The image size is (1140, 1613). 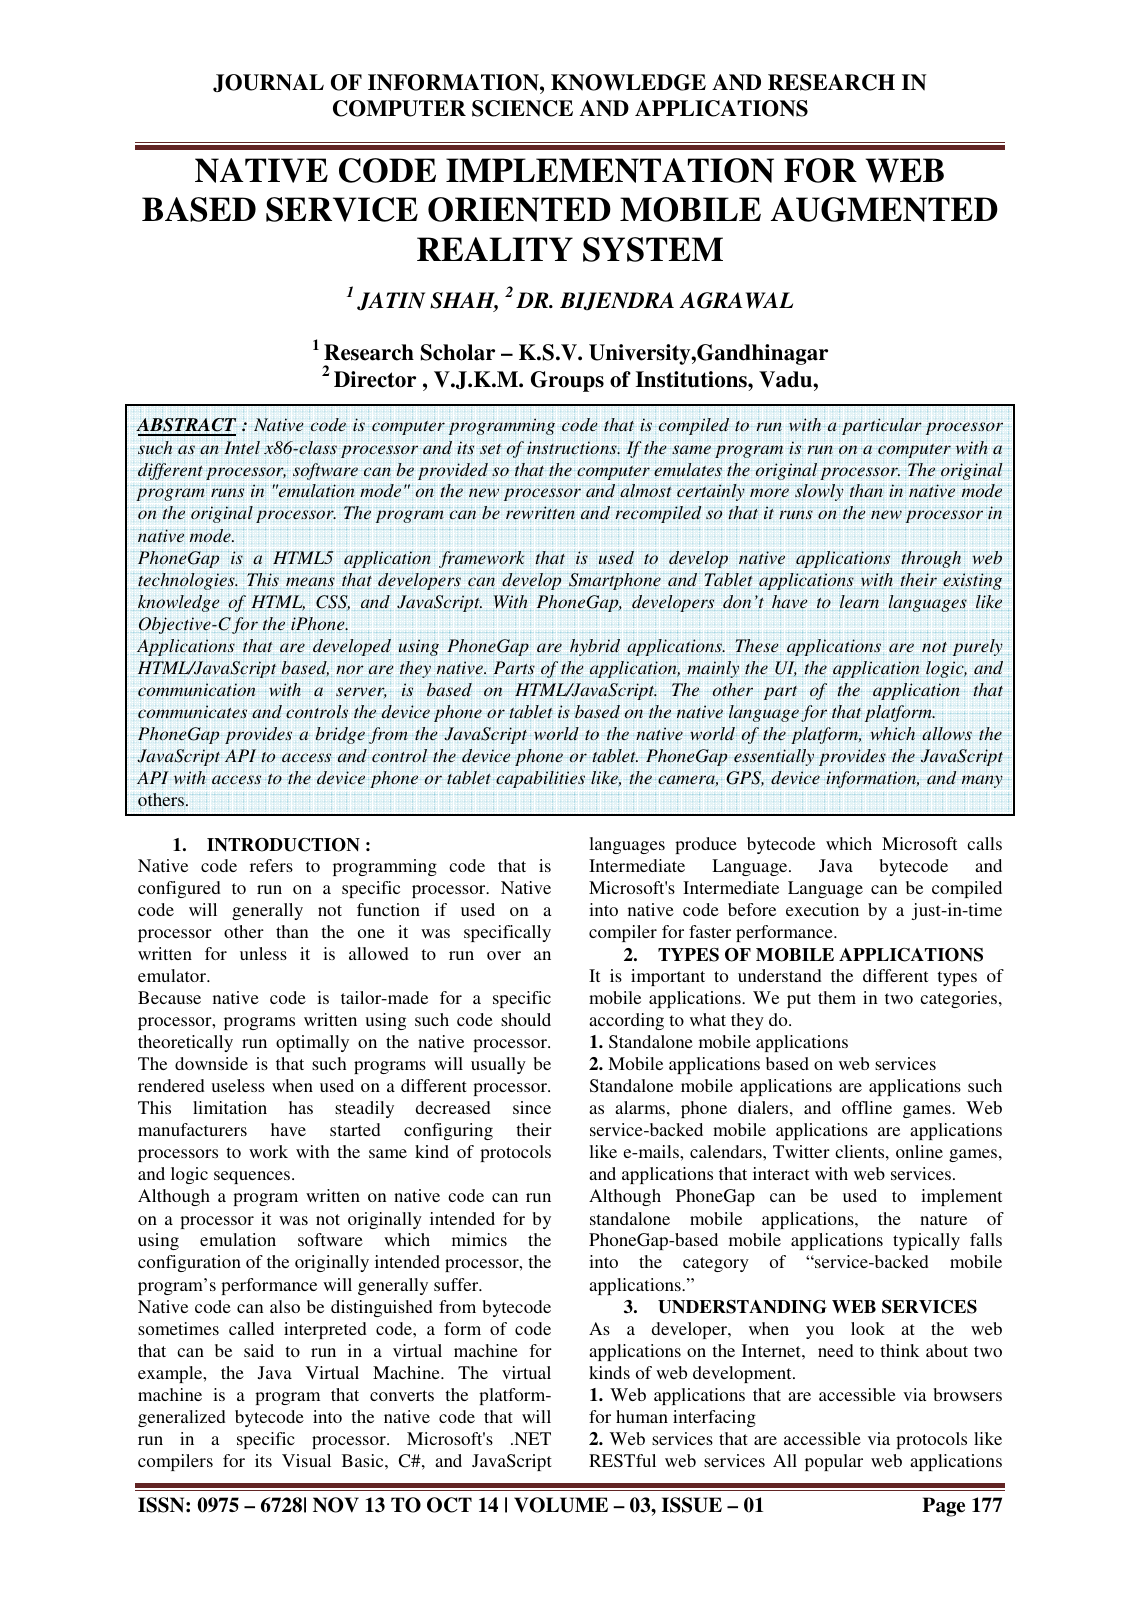 I want to click on Visual, so click(x=306, y=1460).
